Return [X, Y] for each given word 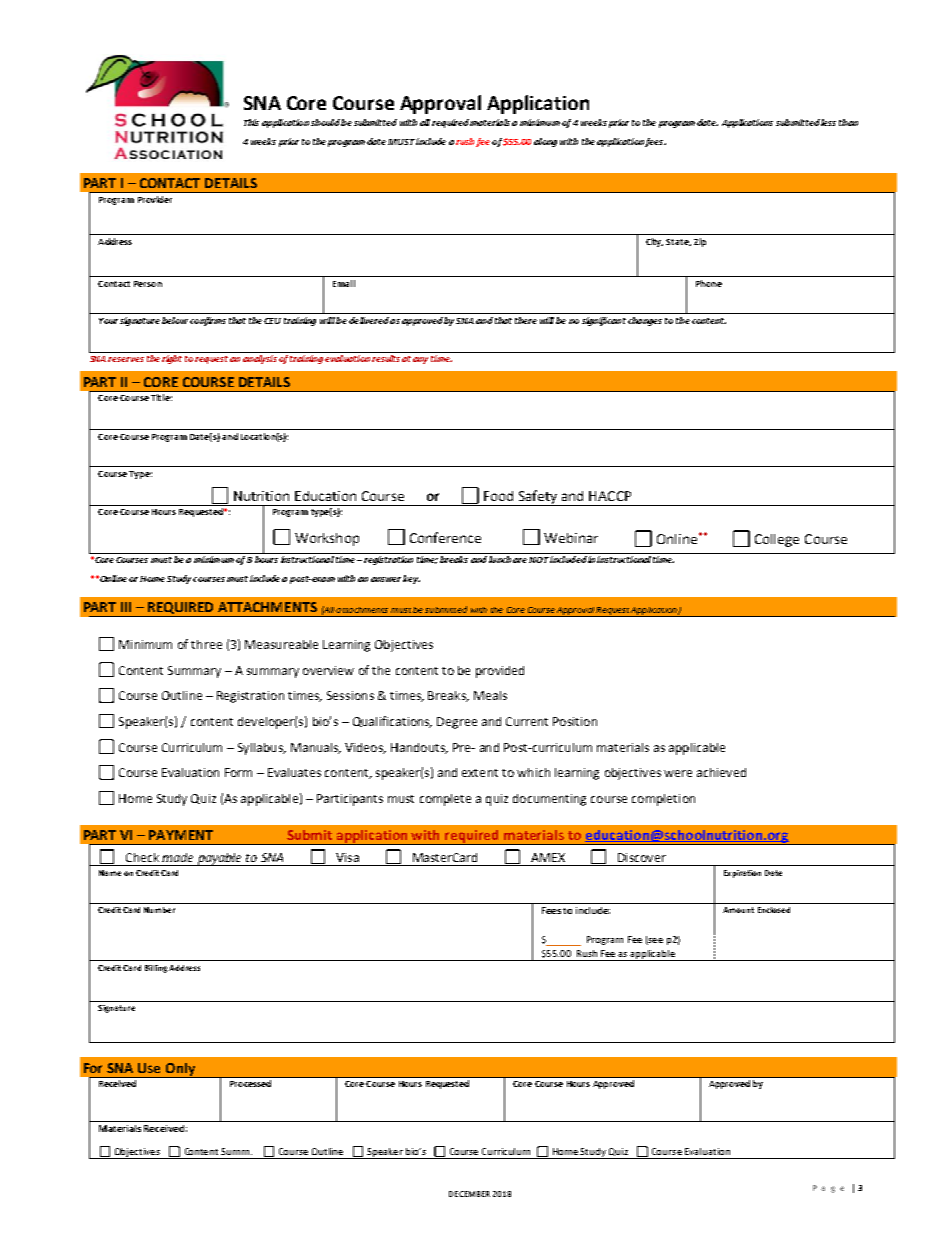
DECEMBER [469, 1194]
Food [498, 496]
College [777, 540]
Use [149, 1068]
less [828, 122]
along [545, 142]
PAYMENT [181, 835]
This [251, 122]
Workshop [327, 539]
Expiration [742, 874]
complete [445, 800]
